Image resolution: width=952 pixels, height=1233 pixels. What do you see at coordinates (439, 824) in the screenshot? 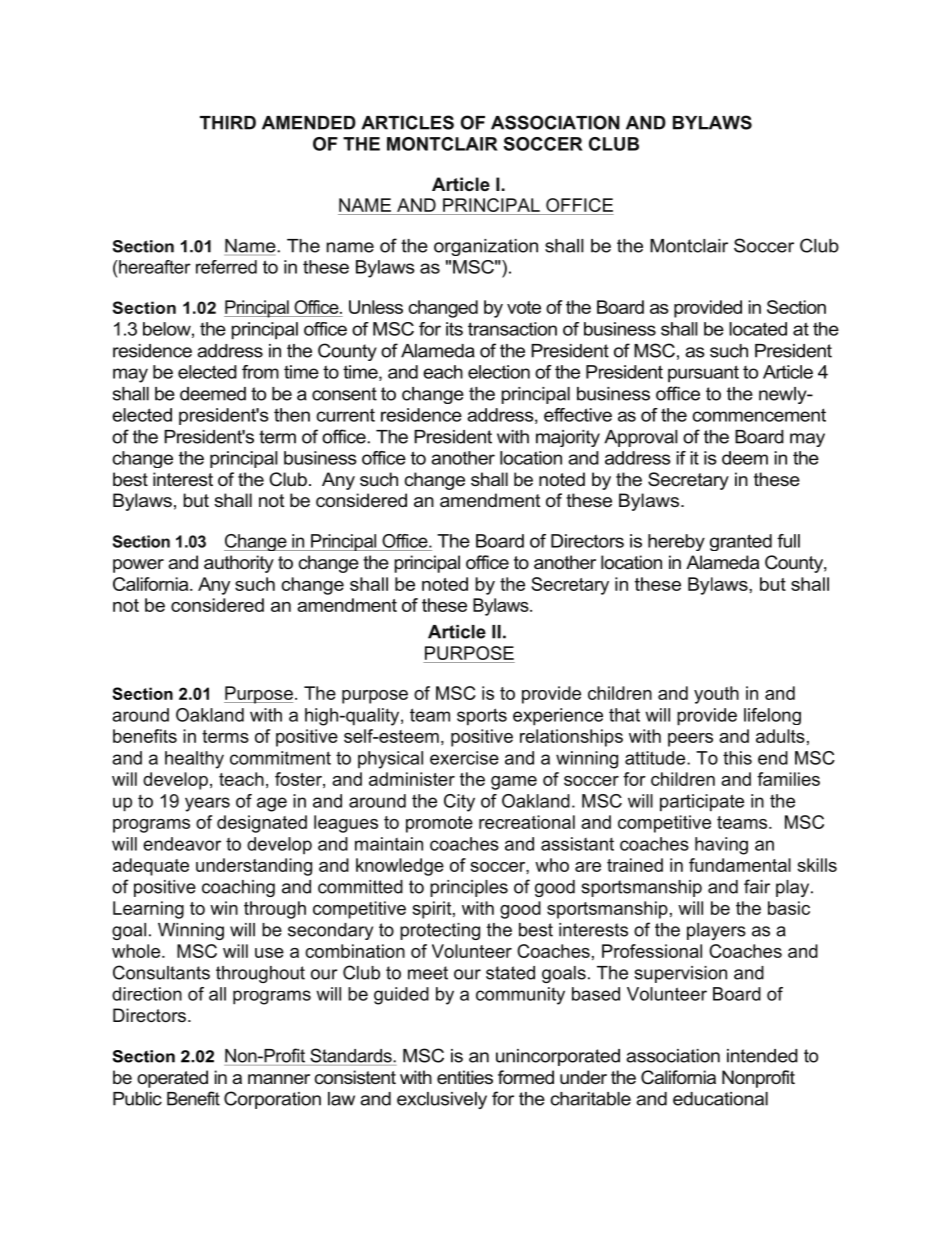
I see `promote` at bounding box center [439, 824].
